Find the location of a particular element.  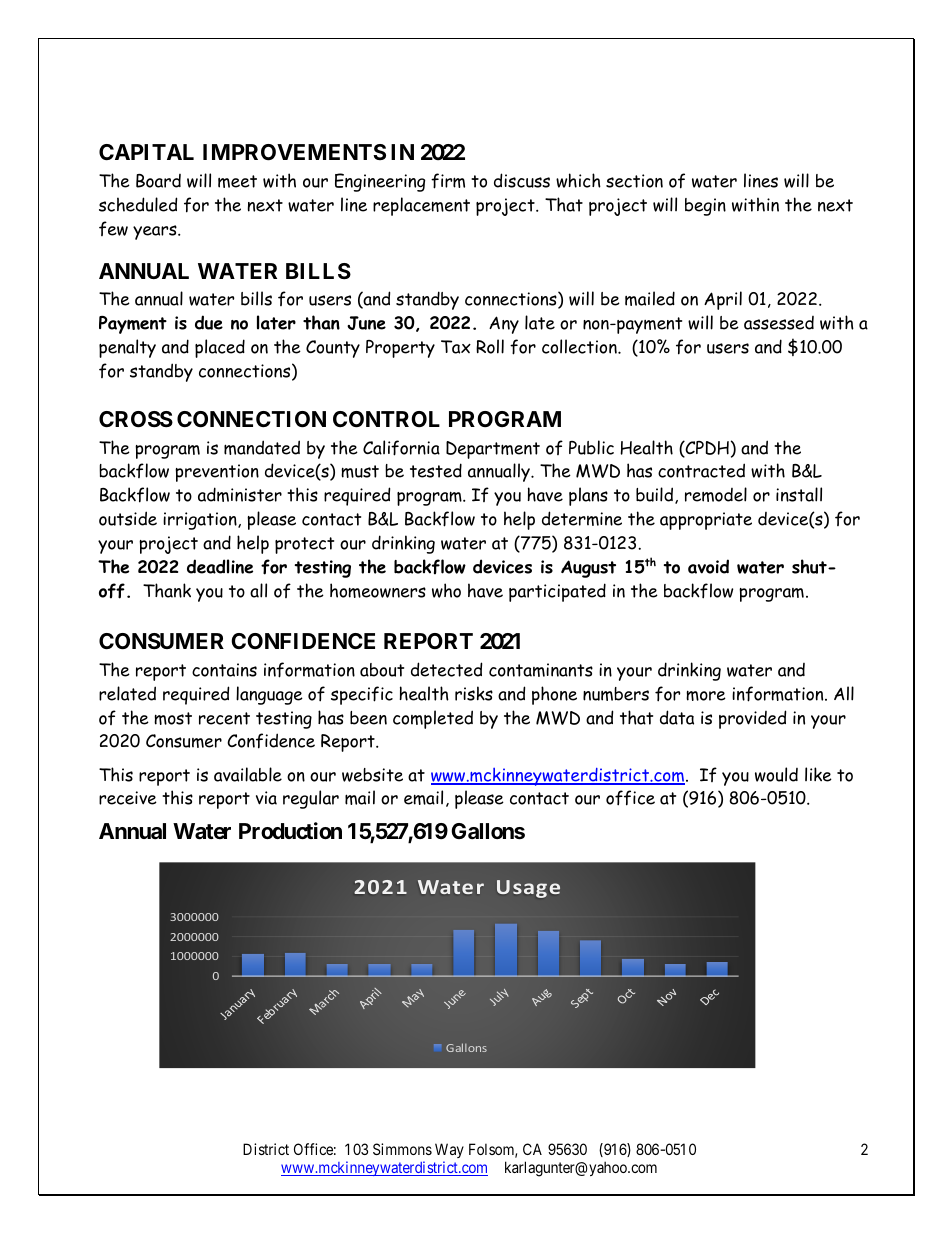

firm is located at coordinates (448, 181).
